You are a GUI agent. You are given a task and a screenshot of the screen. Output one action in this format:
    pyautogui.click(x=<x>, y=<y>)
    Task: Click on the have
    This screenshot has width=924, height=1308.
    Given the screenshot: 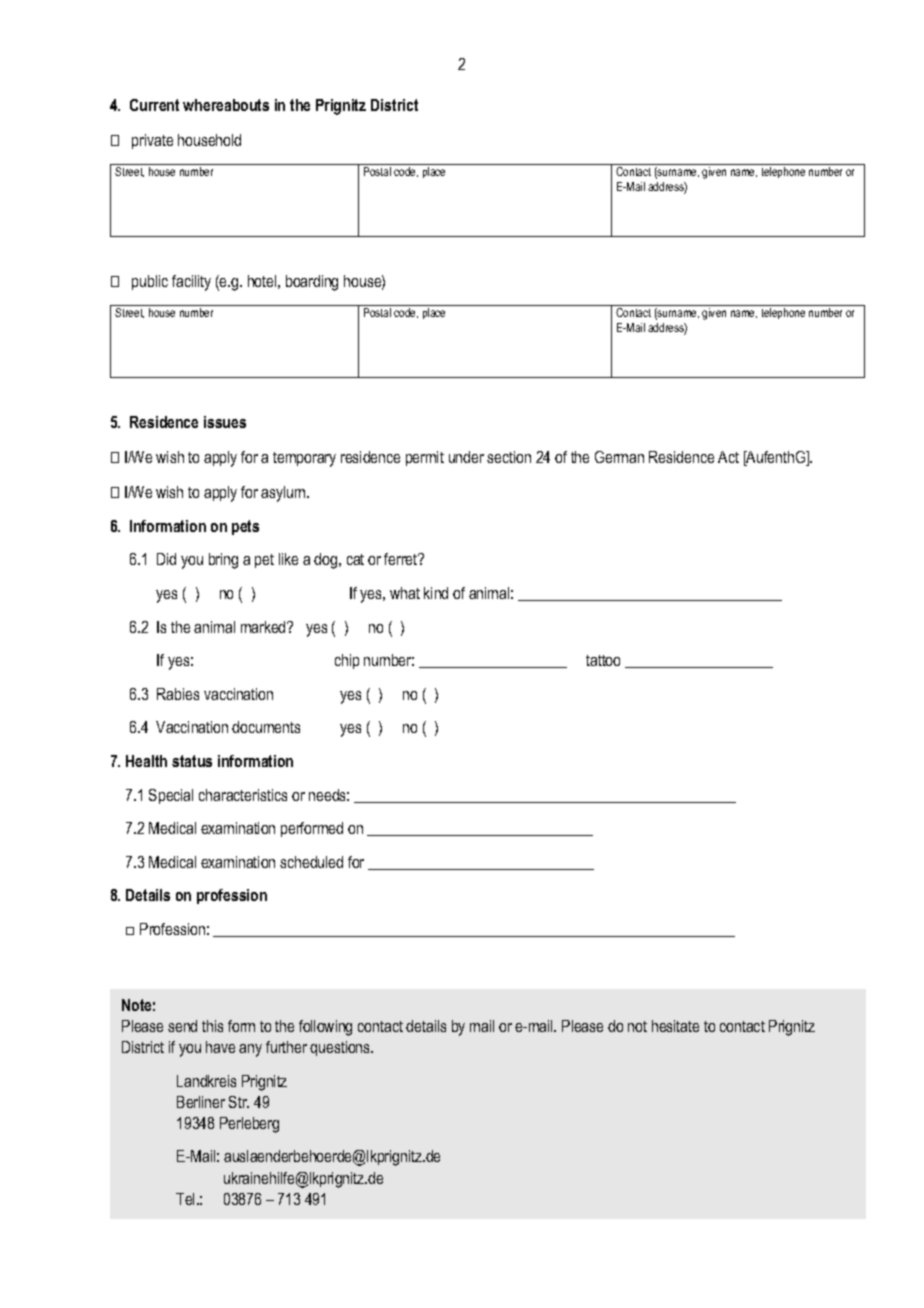 What is the action you would take?
    pyautogui.click(x=220, y=1047)
